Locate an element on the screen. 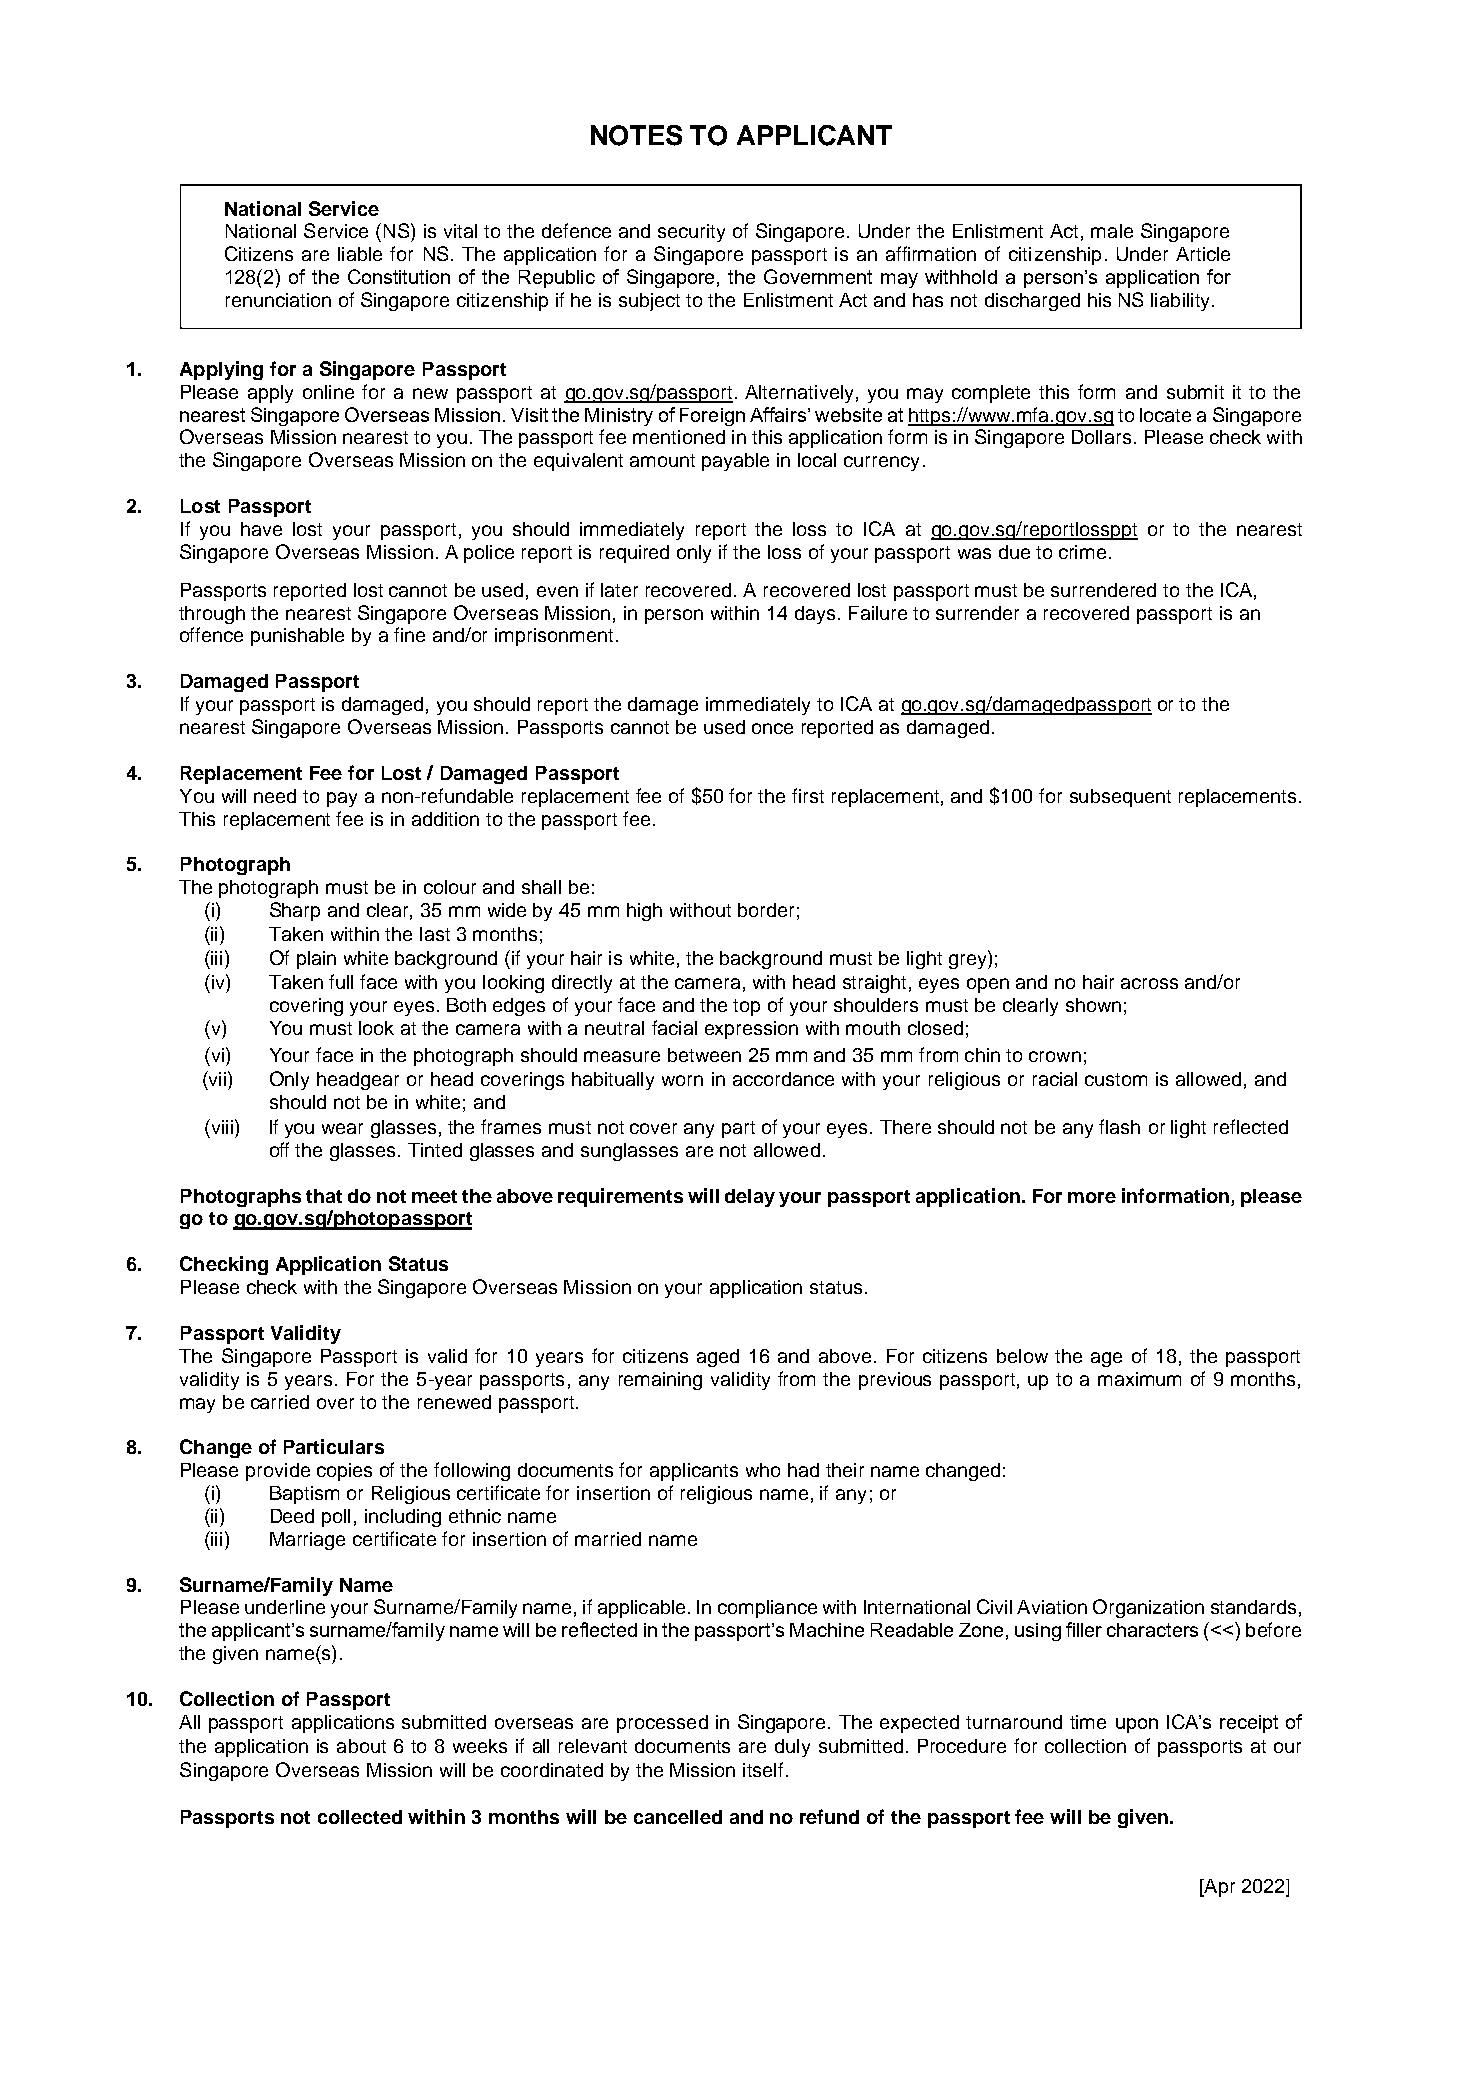  collected is located at coordinates (360, 1817).
